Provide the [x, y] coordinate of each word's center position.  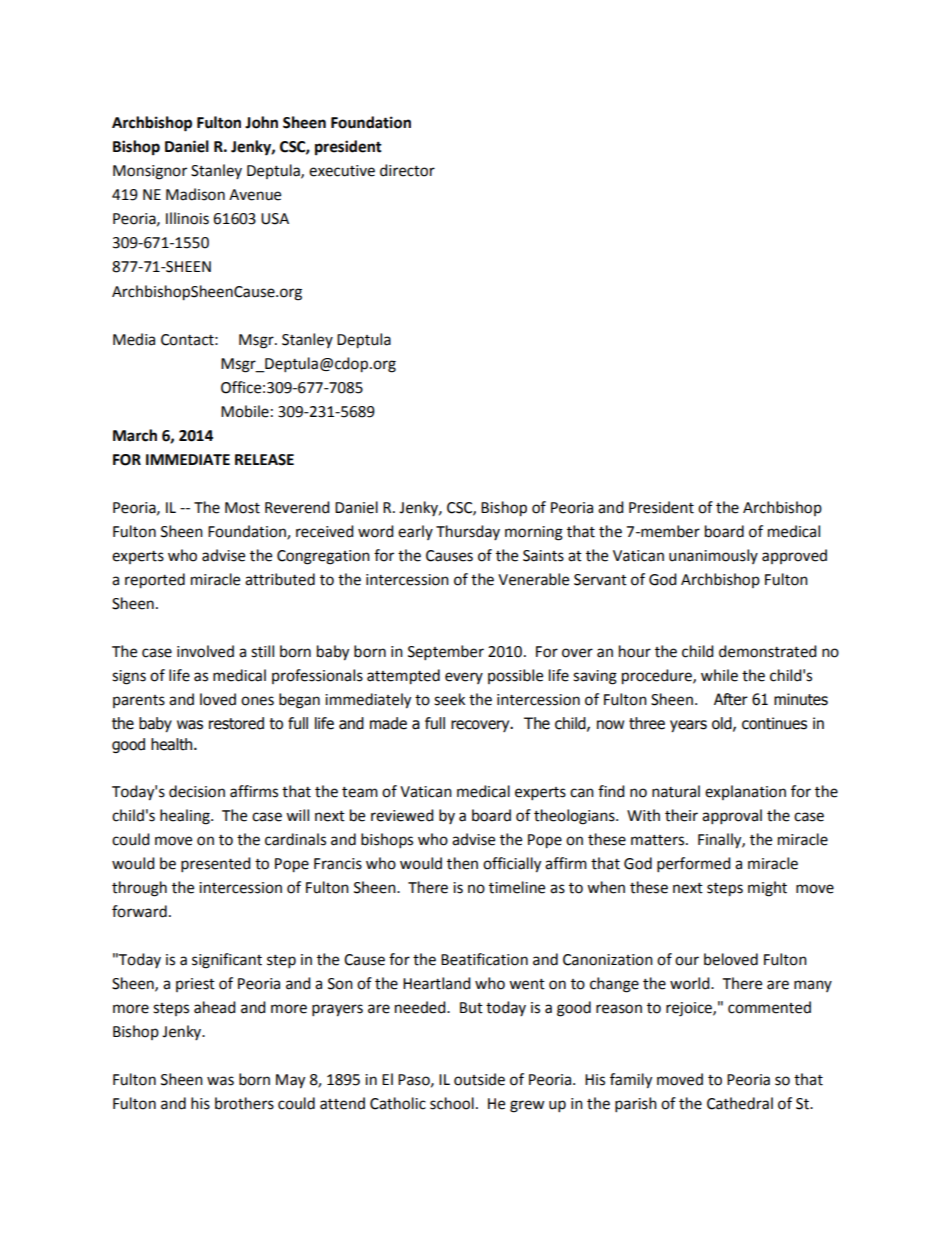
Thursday [468, 532]
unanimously [713, 556]
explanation [745, 792]
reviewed [402, 815]
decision [197, 791]
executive [342, 171]
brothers [244, 1103]
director [407, 170]
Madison [195, 194]
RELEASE [264, 460]
